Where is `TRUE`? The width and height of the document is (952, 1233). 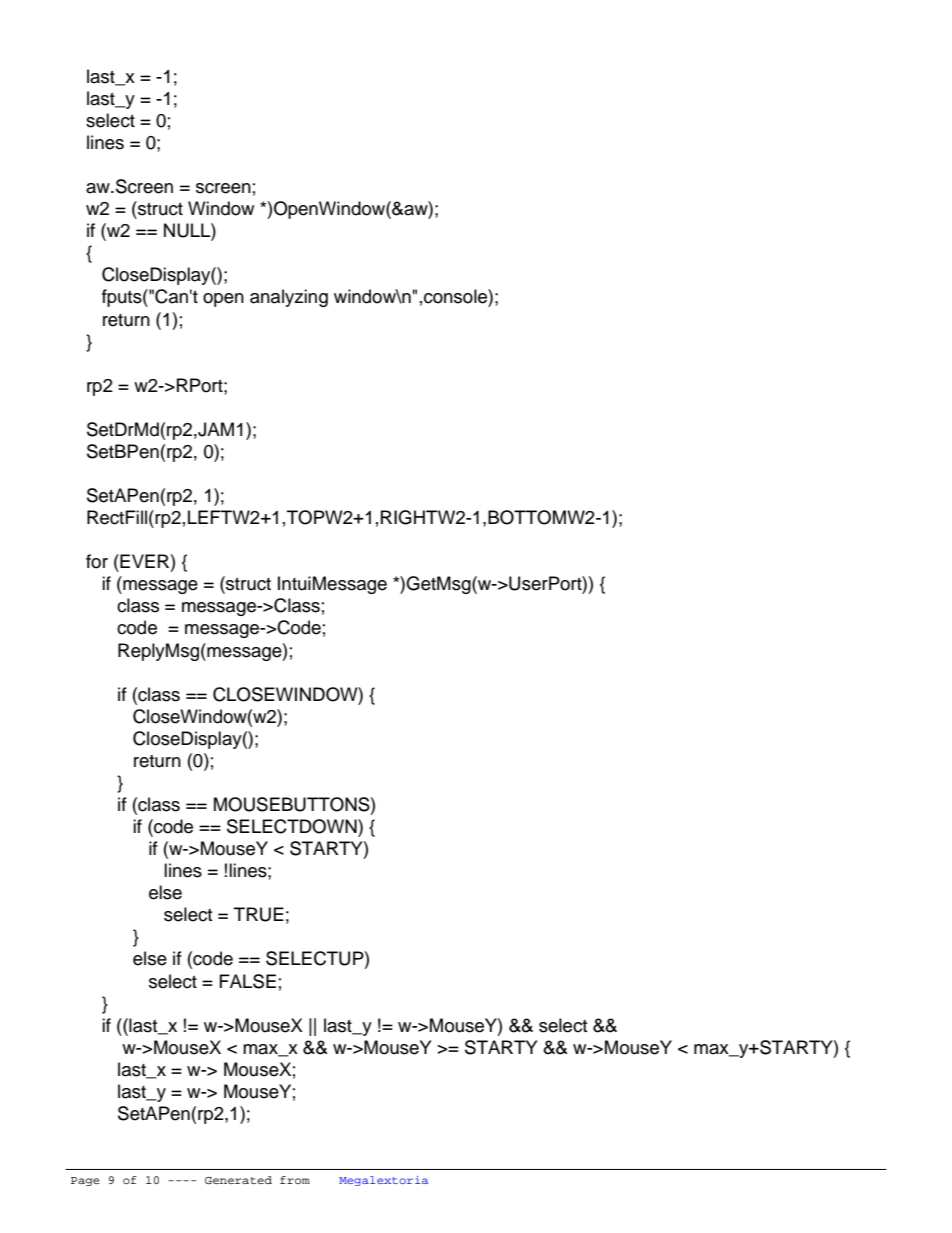 TRUE is located at coordinates (259, 914).
